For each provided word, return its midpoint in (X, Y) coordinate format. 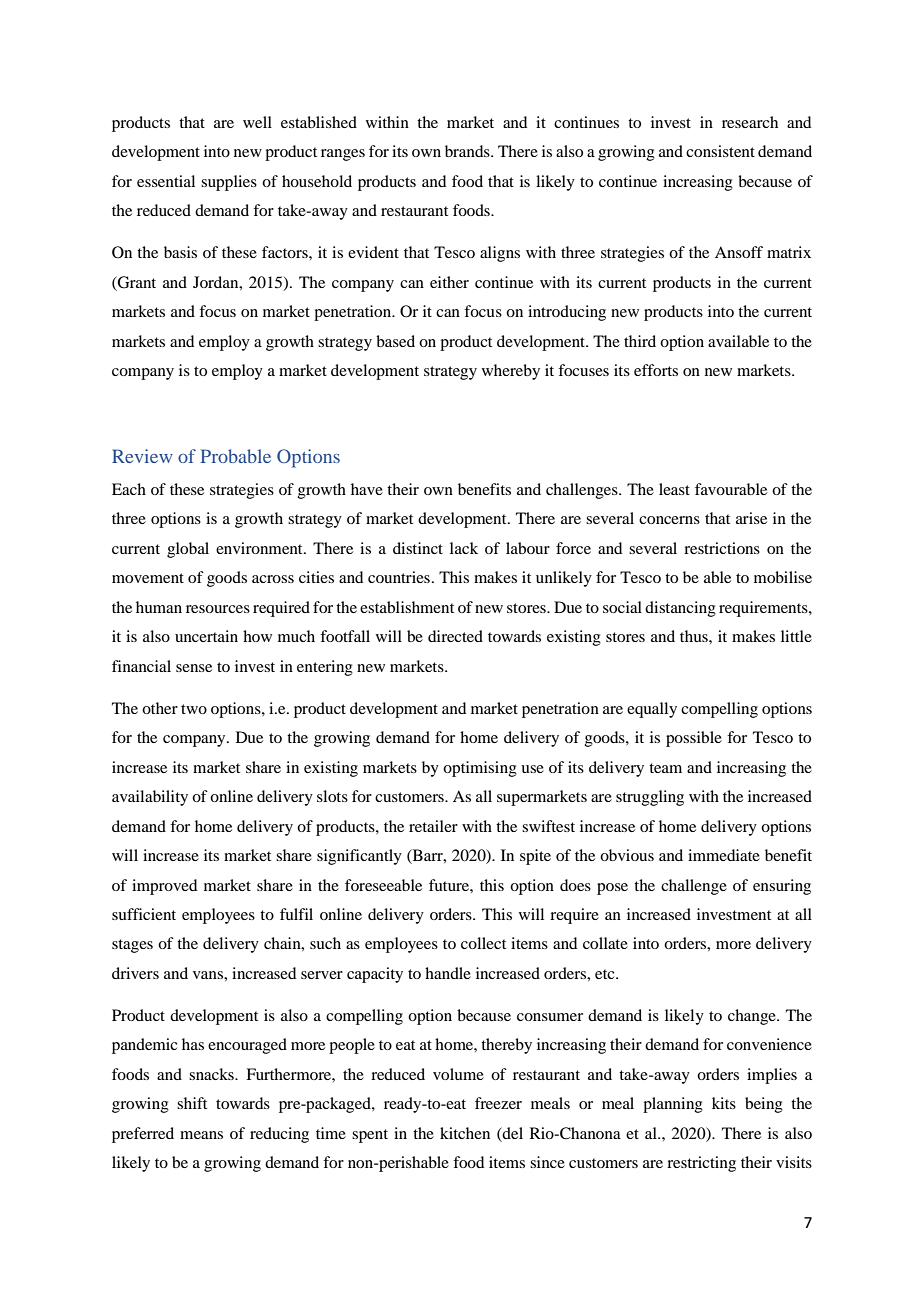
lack (464, 548)
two (194, 709)
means (201, 1135)
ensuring (782, 887)
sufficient (144, 914)
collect (483, 943)
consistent (720, 151)
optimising (480, 769)
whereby (511, 372)
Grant (136, 282)
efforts (656, 370)
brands (468, 151)
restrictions (722, 548)
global (188, 550)
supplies (229, 183)
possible (694, 739)
